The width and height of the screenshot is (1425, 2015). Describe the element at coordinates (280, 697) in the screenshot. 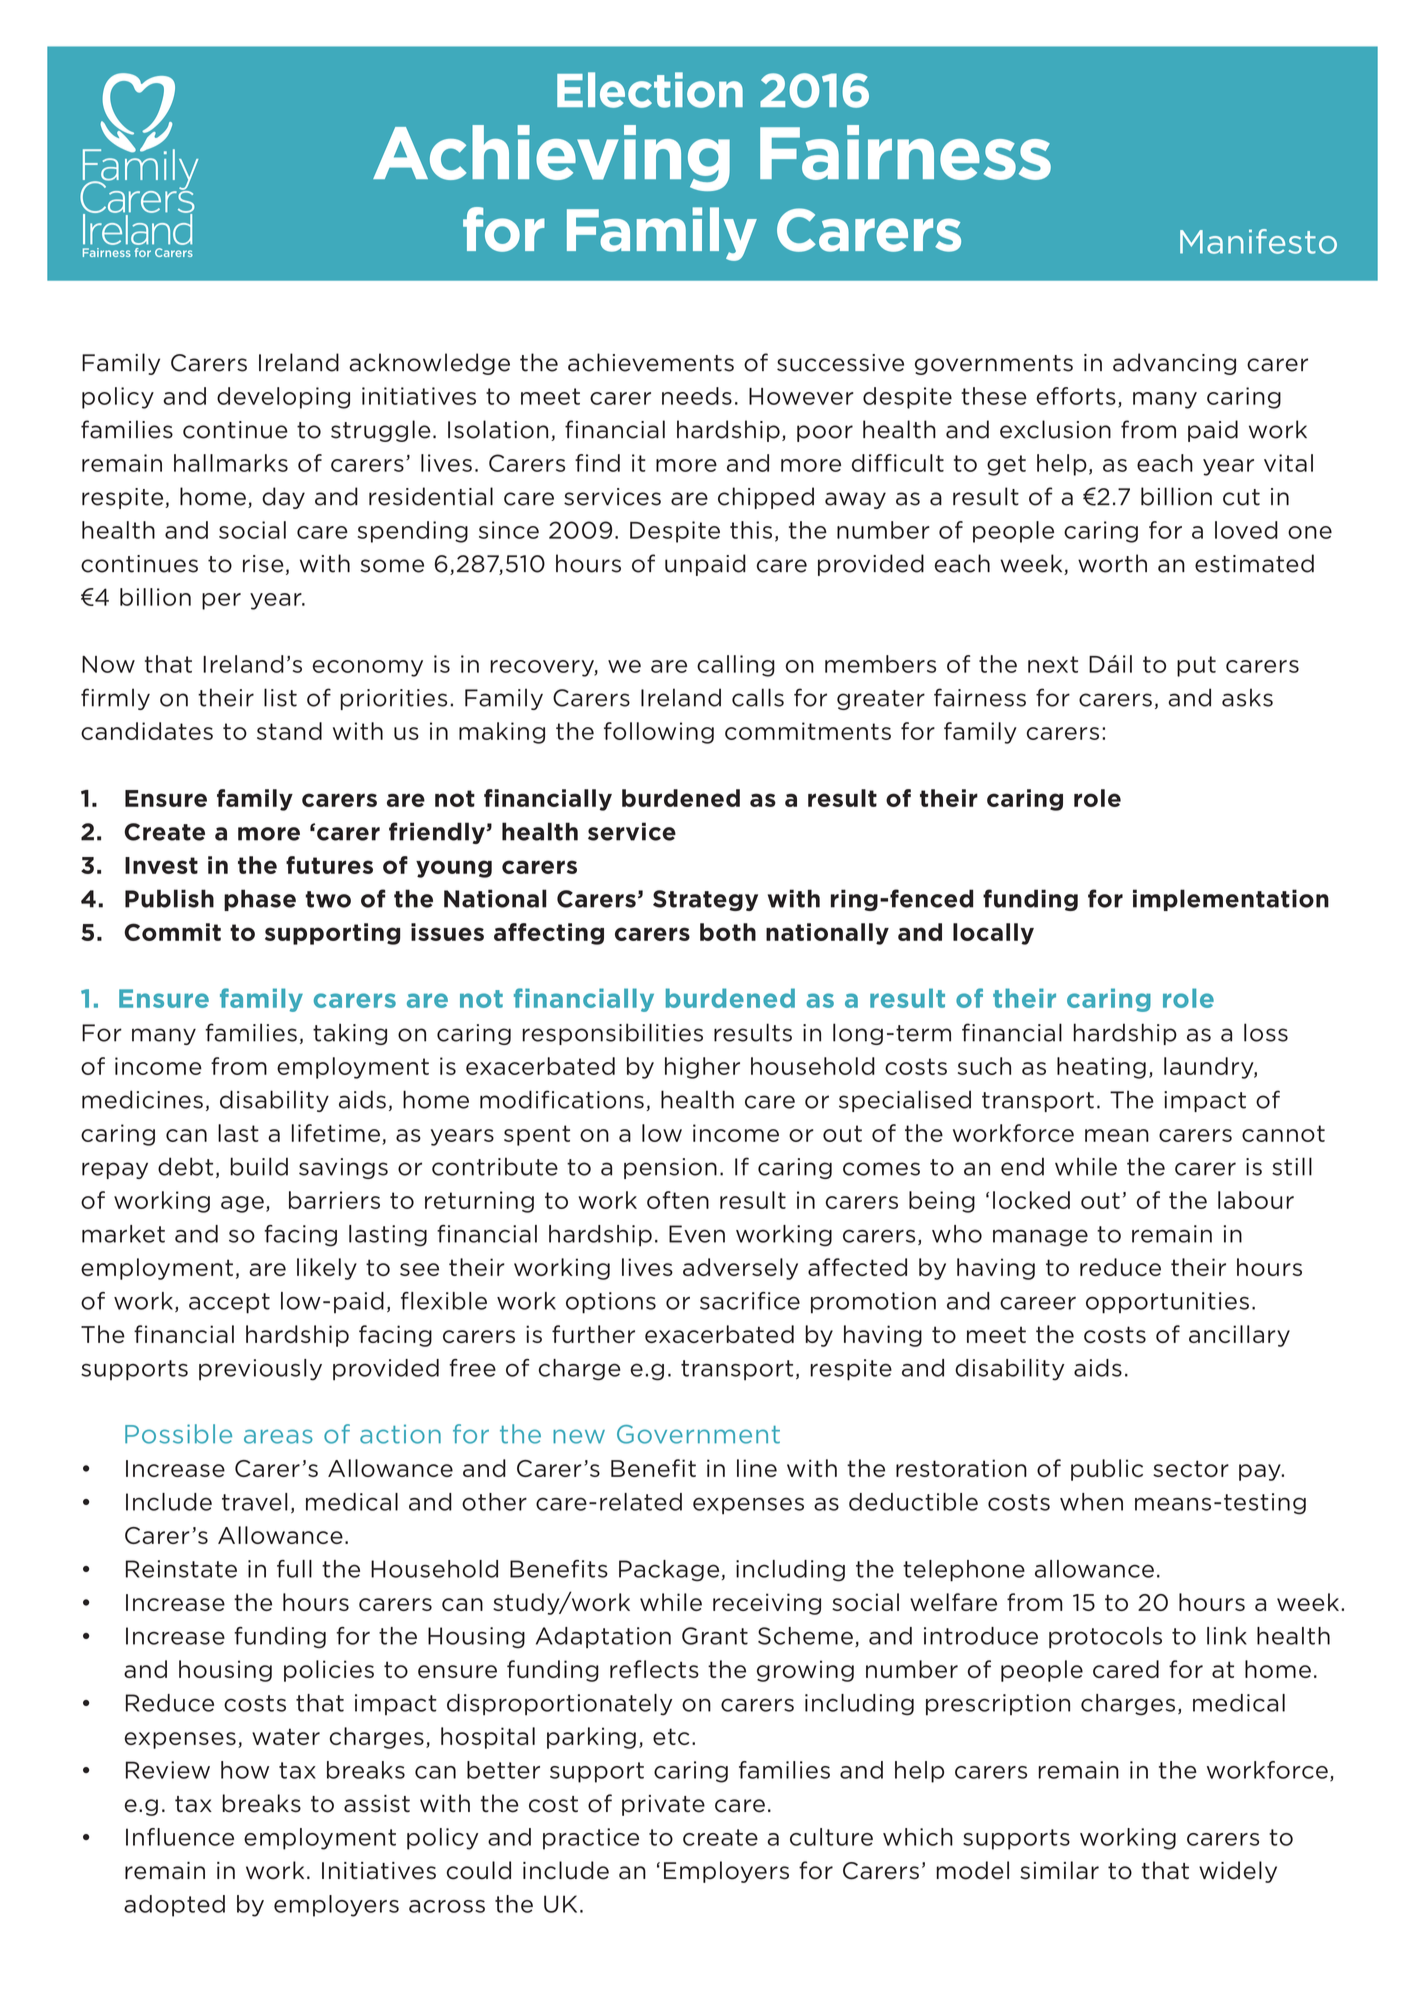

I see `list` at that location.
